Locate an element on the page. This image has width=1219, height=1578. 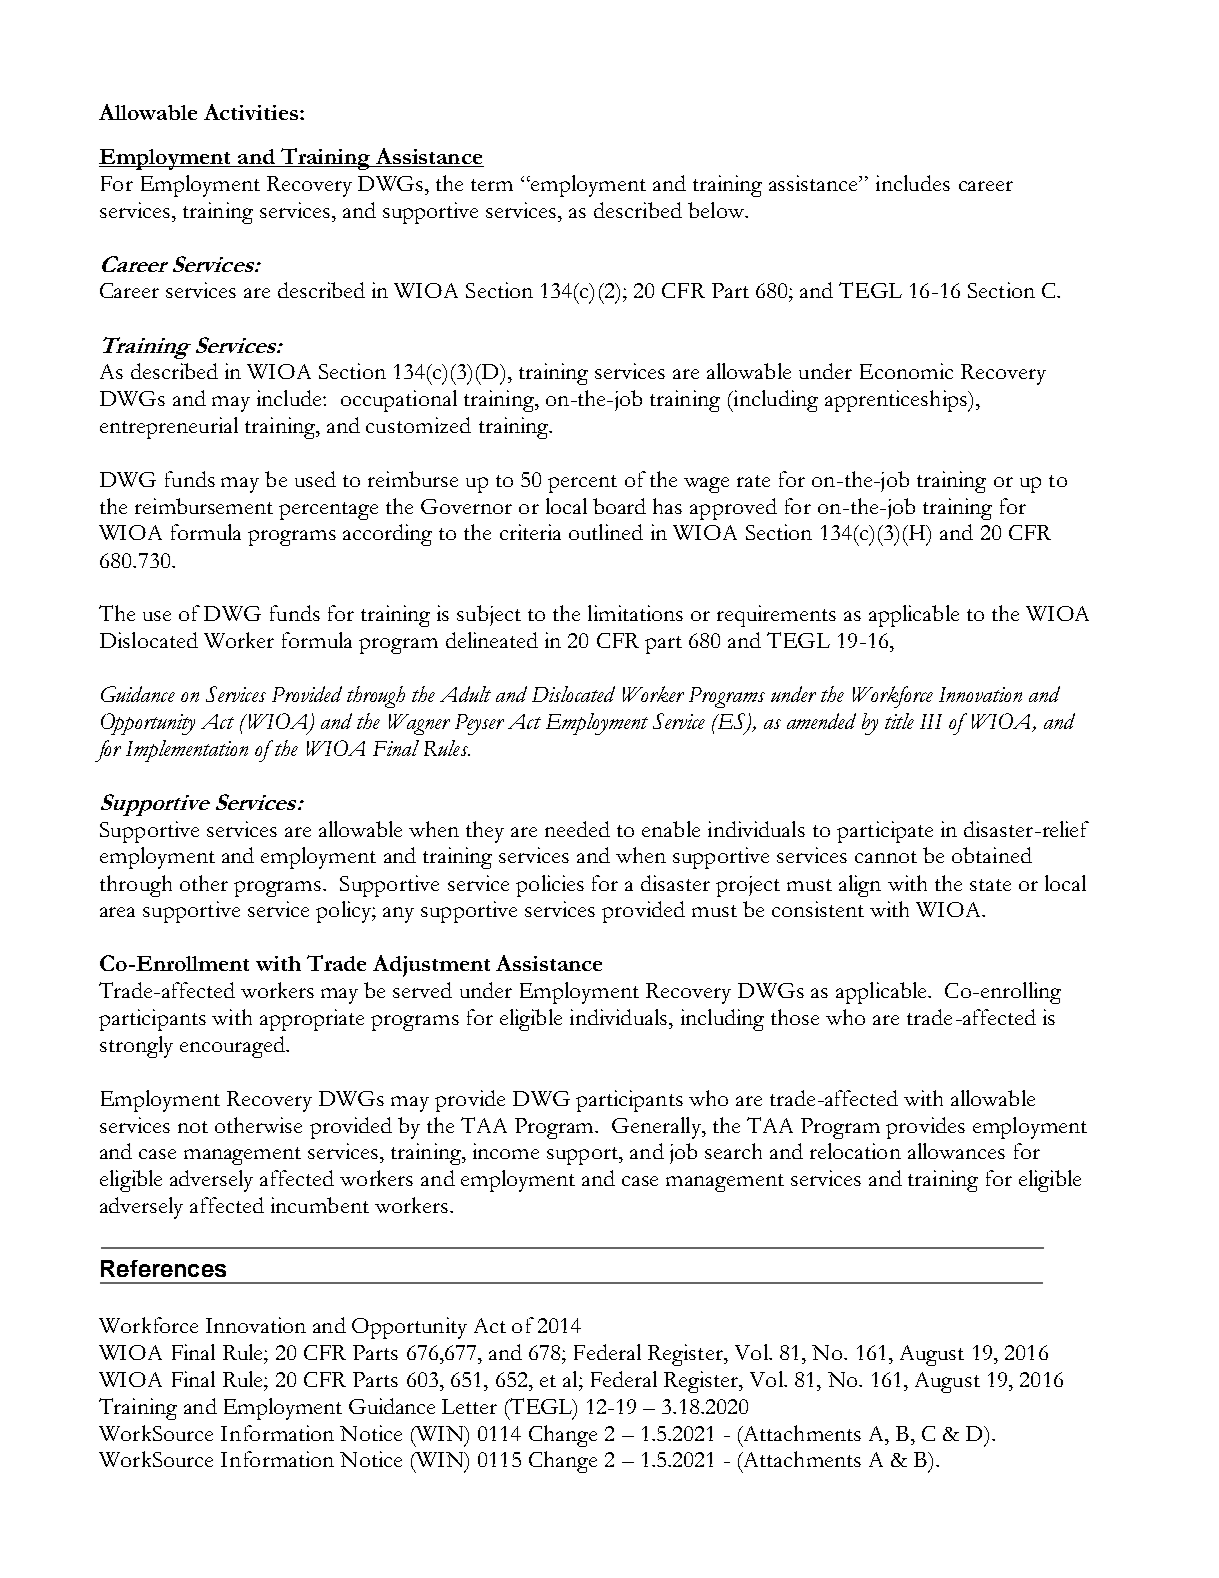
Implementation is located at coordinates (187, 751).
